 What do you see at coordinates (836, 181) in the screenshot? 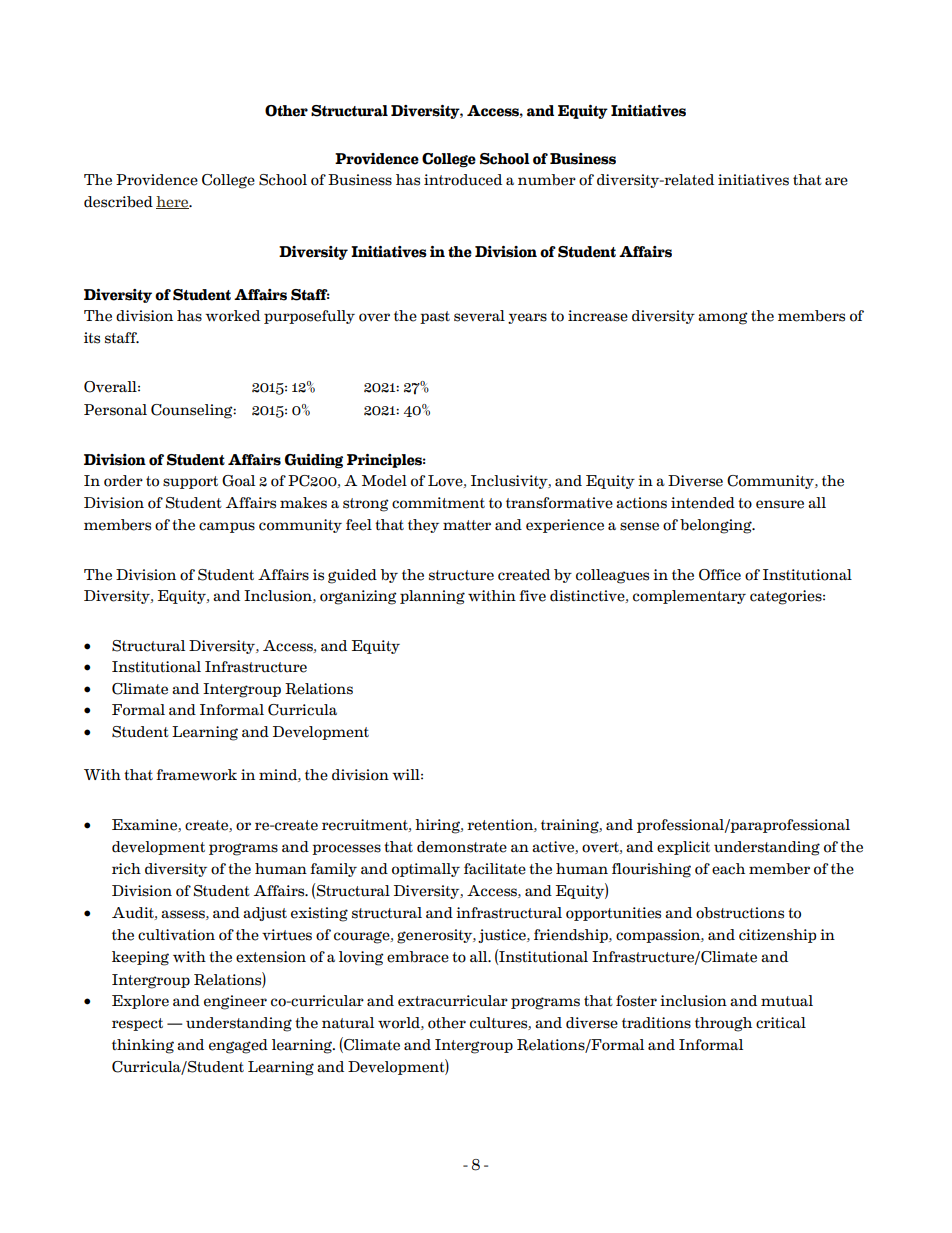
I see `are` at bounding box center [836, 181].
